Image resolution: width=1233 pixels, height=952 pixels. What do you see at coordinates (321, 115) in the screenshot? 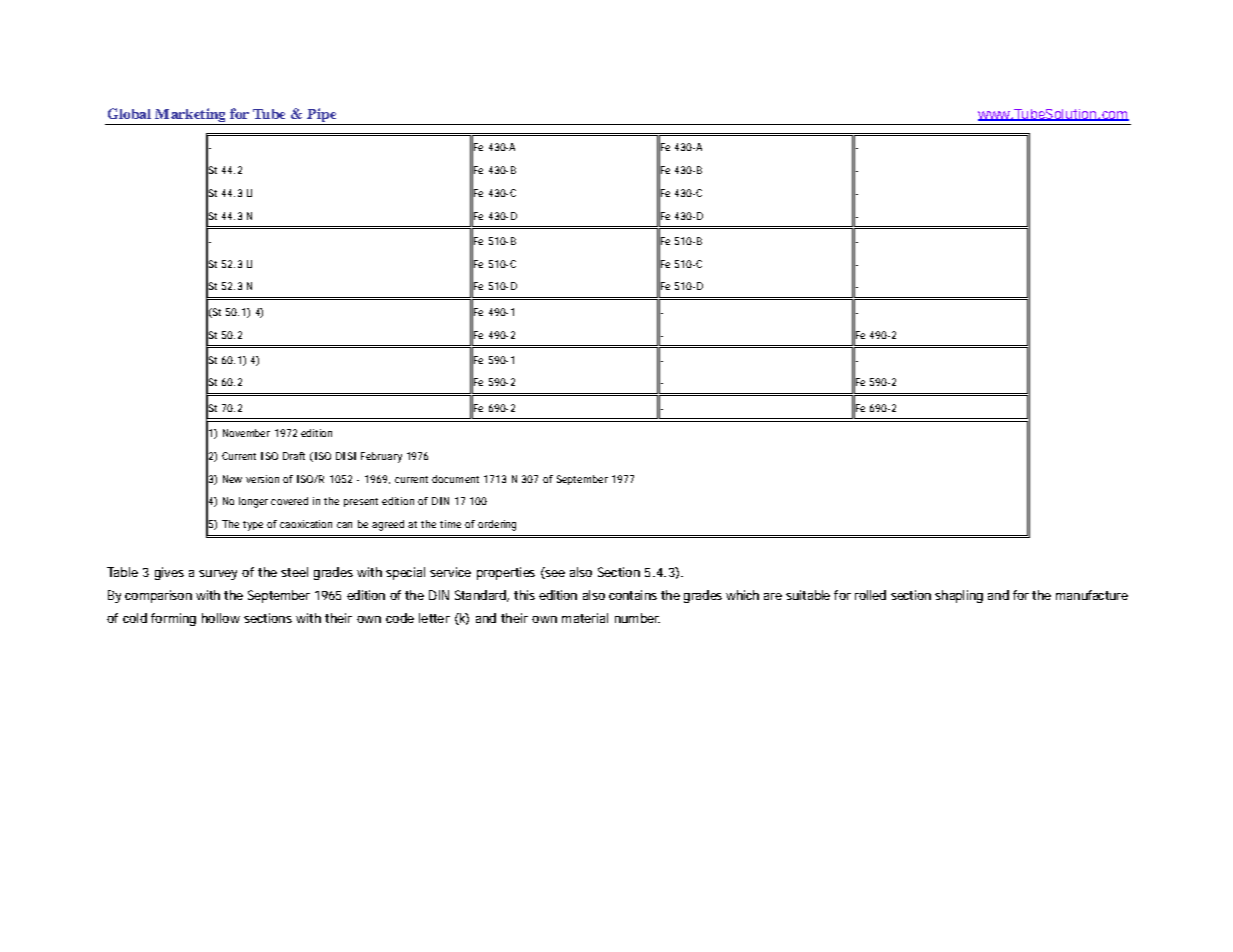
I see `Pipe` at bounding box center [321, 115].
